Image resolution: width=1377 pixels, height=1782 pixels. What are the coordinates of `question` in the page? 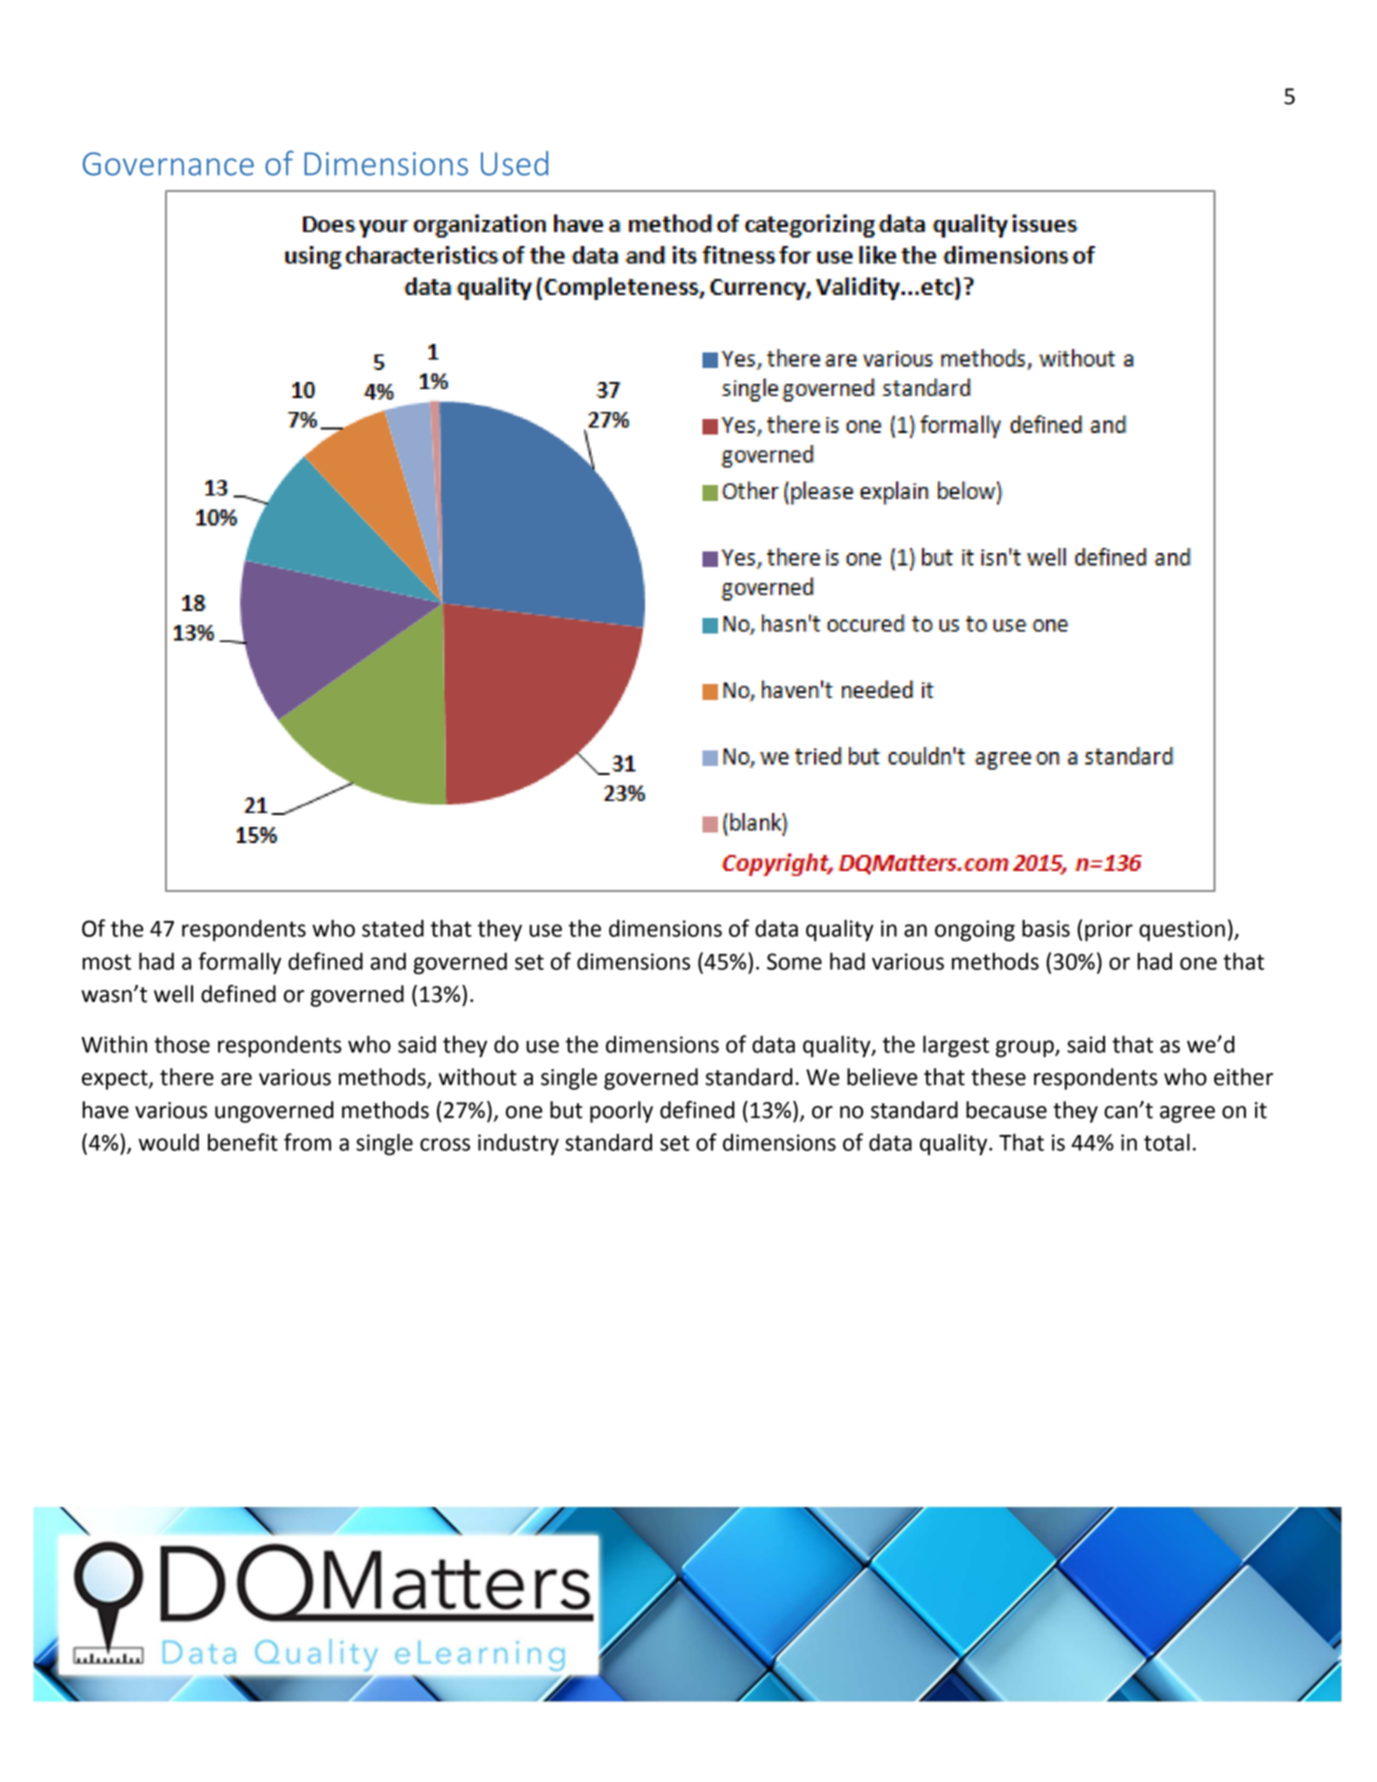 It's located at (1182, 931).
